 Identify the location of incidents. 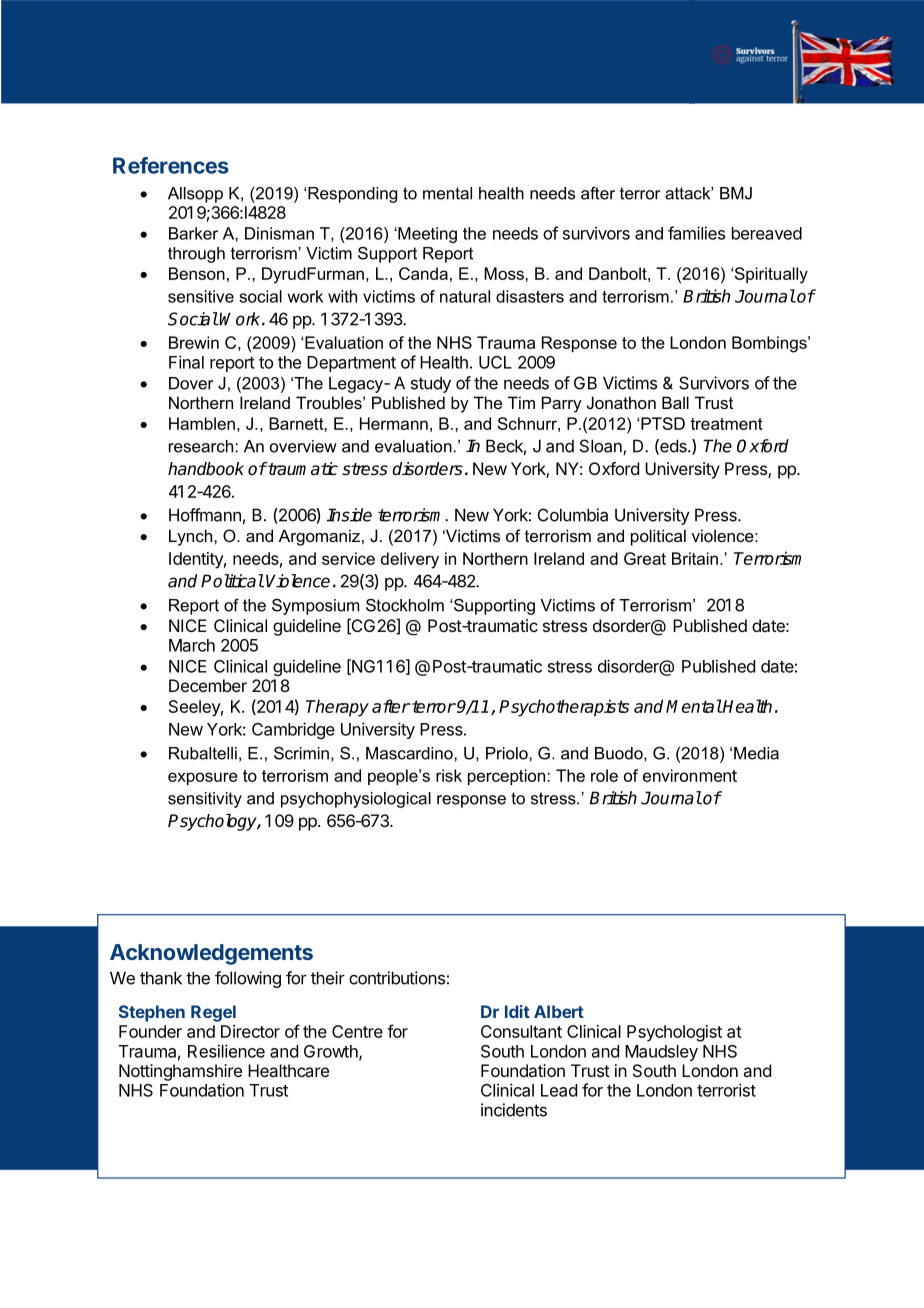
(514, 1110).
